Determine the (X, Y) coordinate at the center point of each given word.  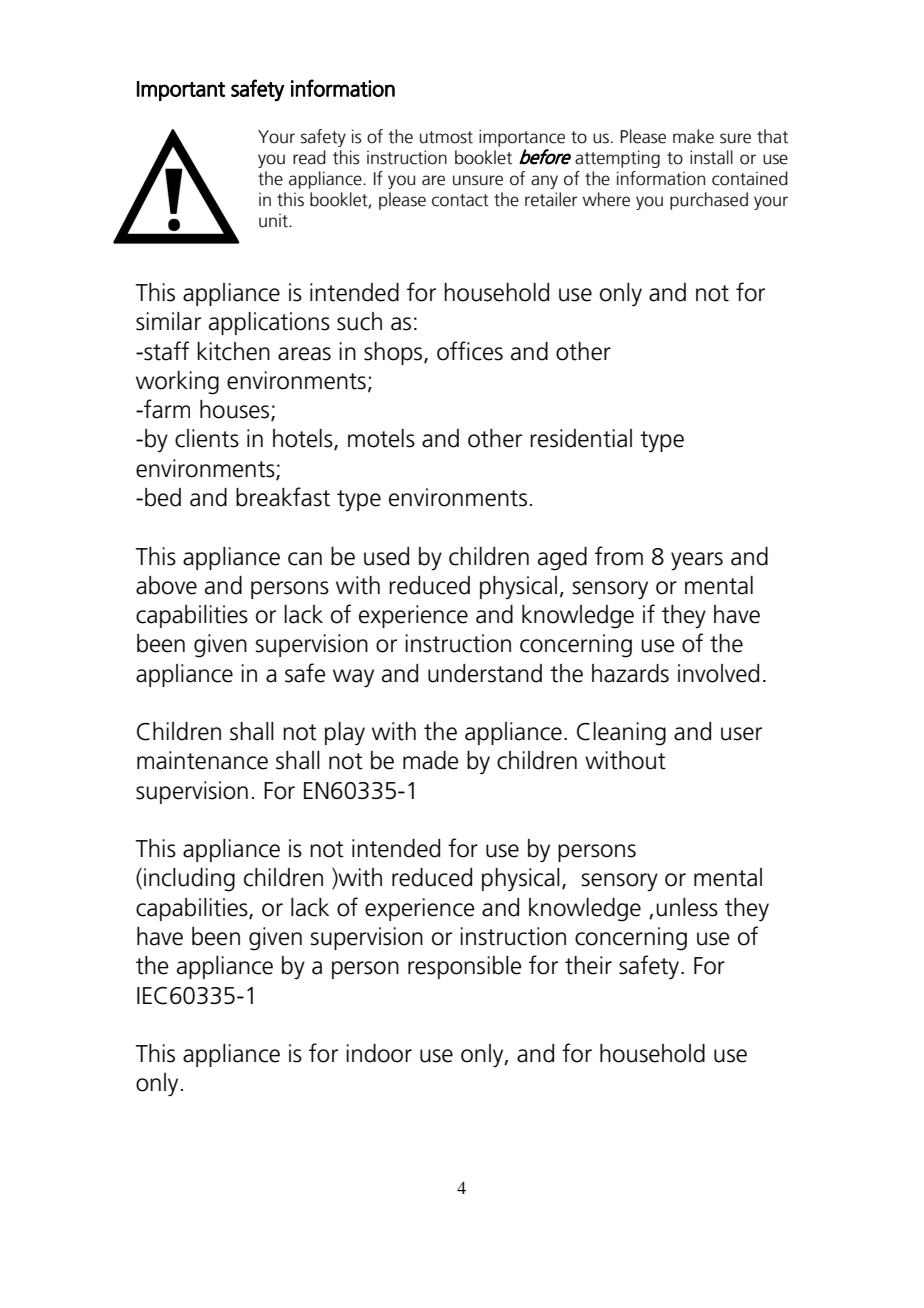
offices (470, 351)
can (305, 559)
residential (581, 438)
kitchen (233, 351)
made (431, 760)
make (693, 136)
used (386, 556)
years (697, 561)
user (741, 734)
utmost (446, 137)
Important (181, 91)
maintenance (202, 760)
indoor (379, 1053)
